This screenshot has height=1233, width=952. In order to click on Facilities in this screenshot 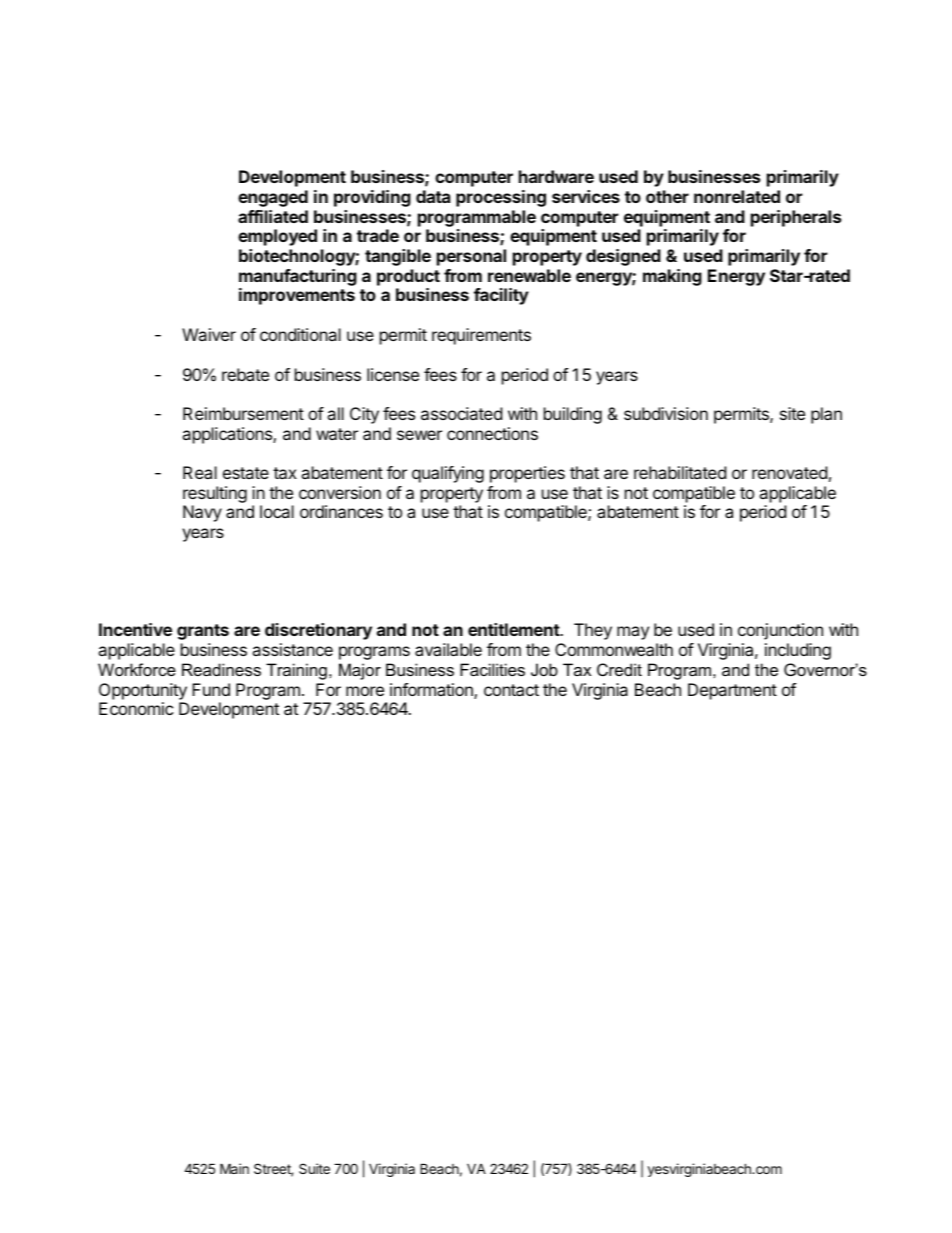, I will do `click(492, 669)`.
